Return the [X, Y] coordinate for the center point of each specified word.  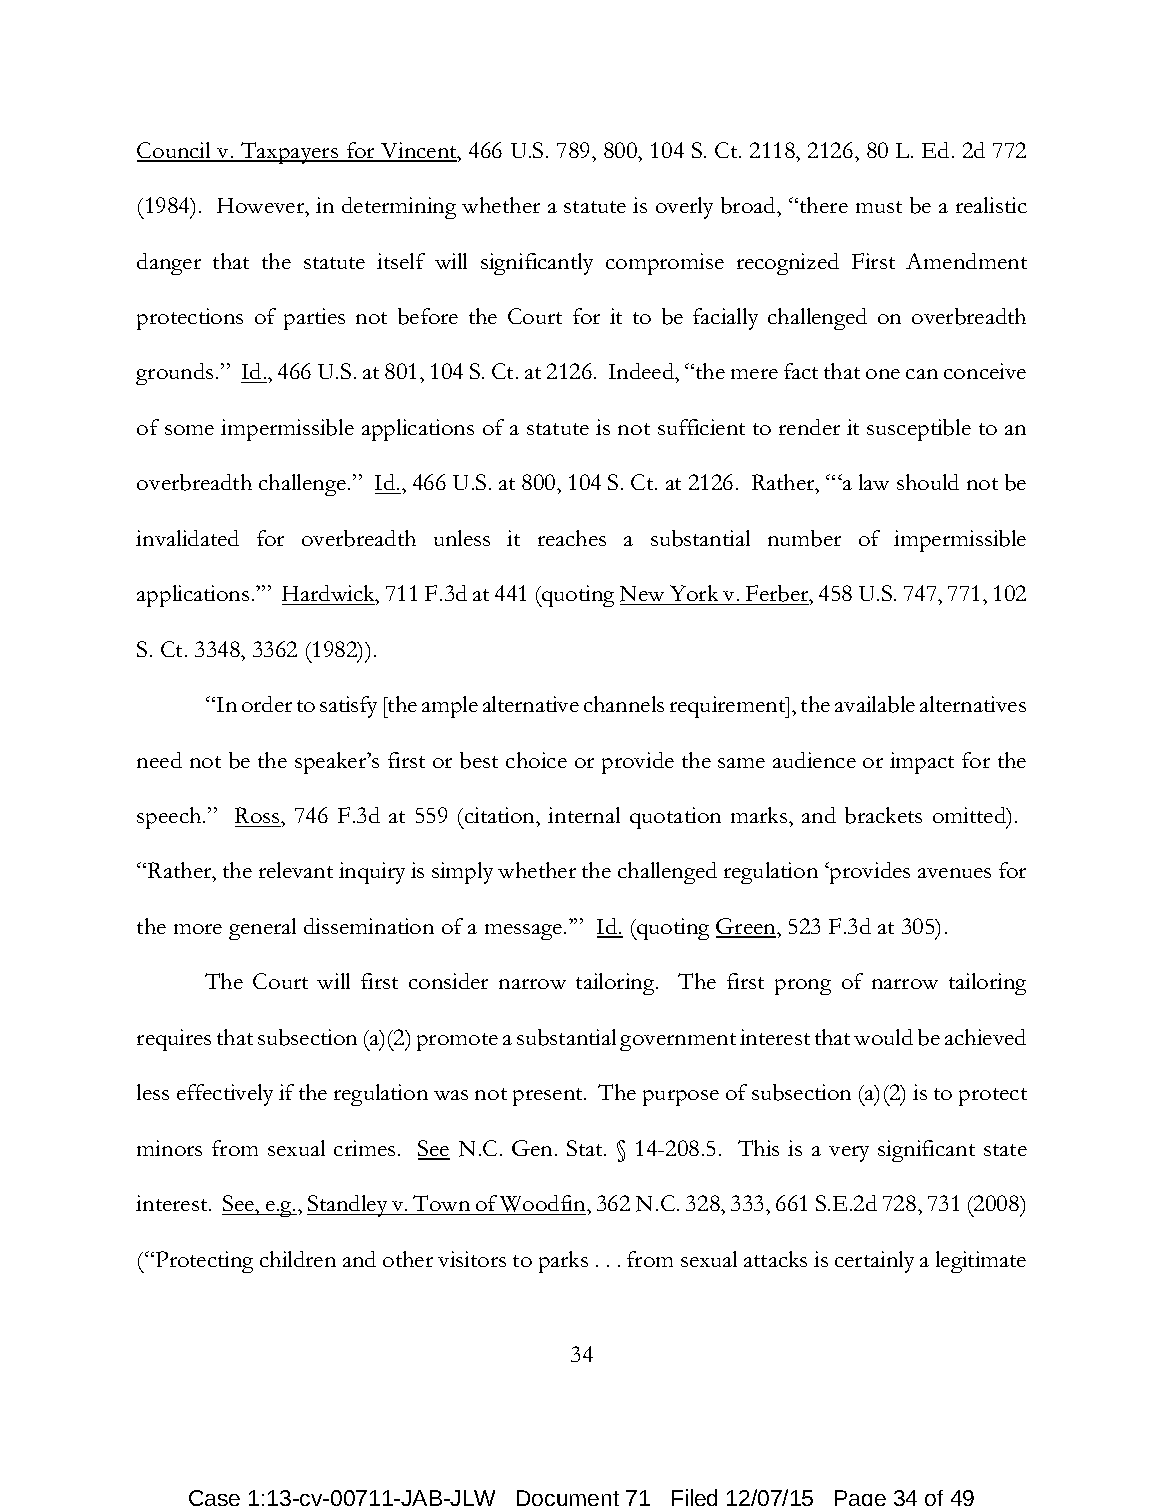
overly [684, 208]
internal [584, 815]
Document [568, 1498]
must [879, 207]
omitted [971, 816]
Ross [258, 815]
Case [214, 1498]
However [262, 207]
